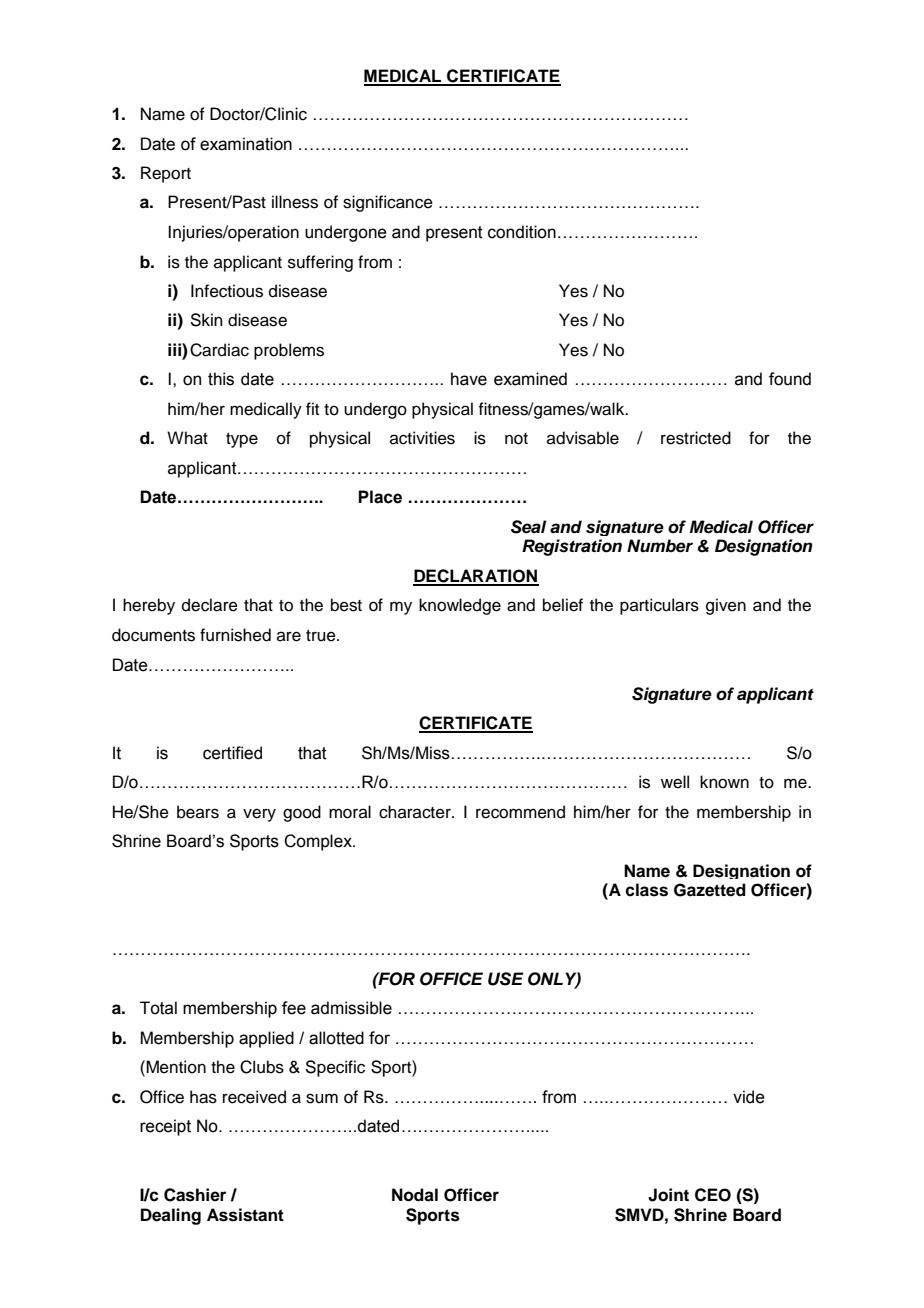 This screenshot has height=1308, width=924. What do you see at coordinates (726, 606) in the screenshot?
I see `given` at bounding box center [726, 606].
